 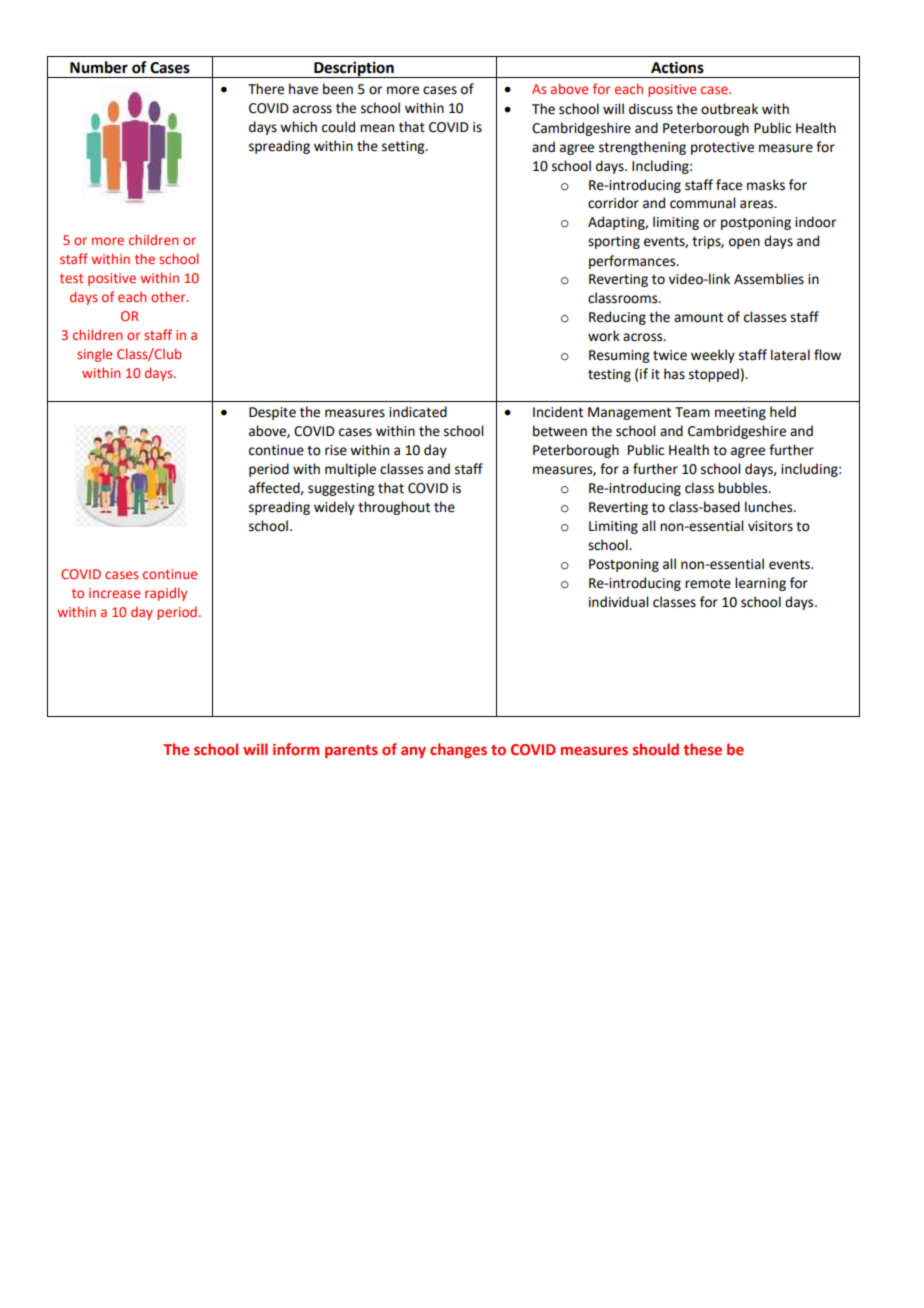 I want to click on Description, so click(x=354, y=69).
